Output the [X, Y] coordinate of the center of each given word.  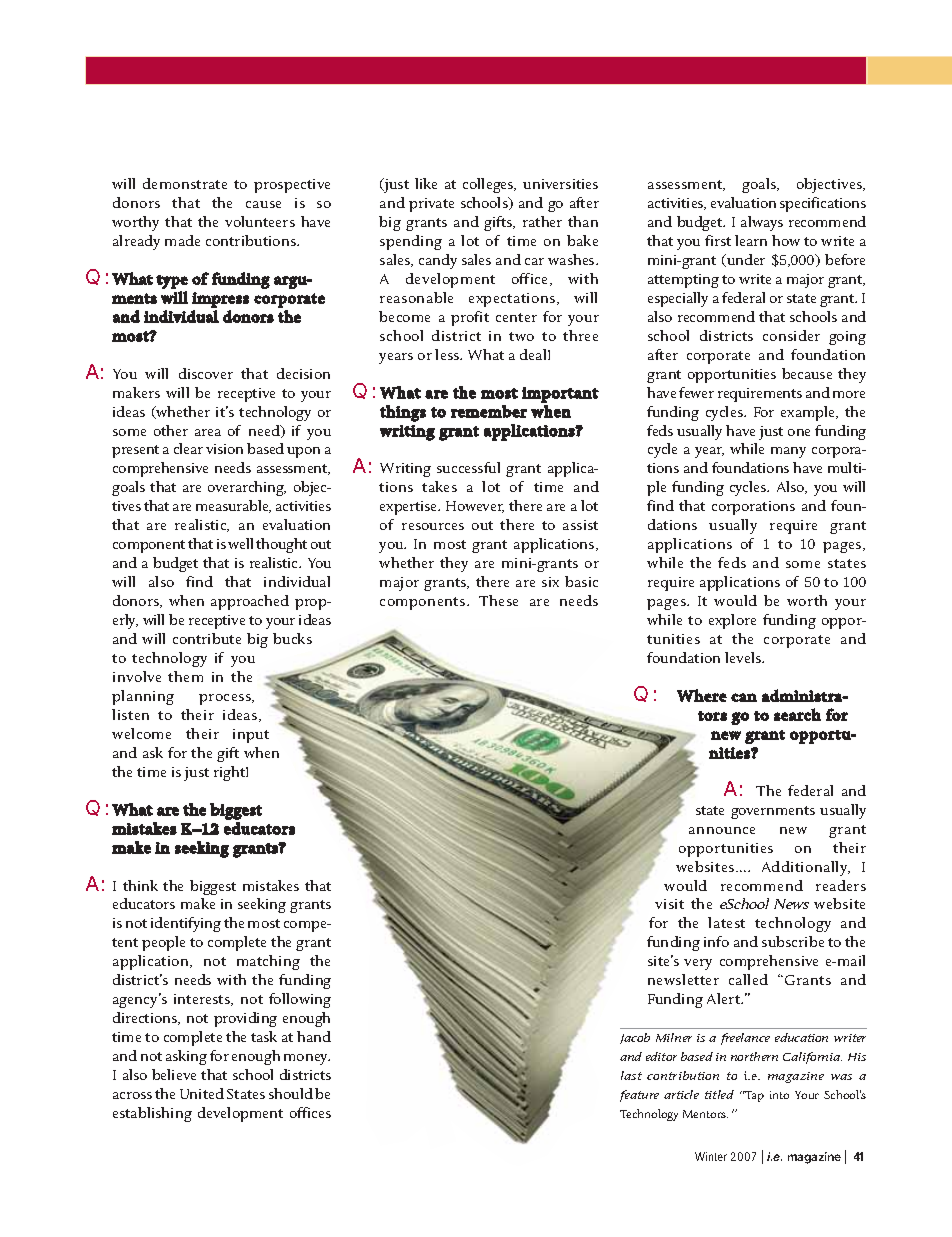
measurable [233, 506]
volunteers [260, 221]
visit [669, 904]
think [140, 885]
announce [722, 830]
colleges [489, 185]
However [475, 507]
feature [639, 1096]
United [202, 1093]
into [779, 1095]
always [762, 223]
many [788, 452]
